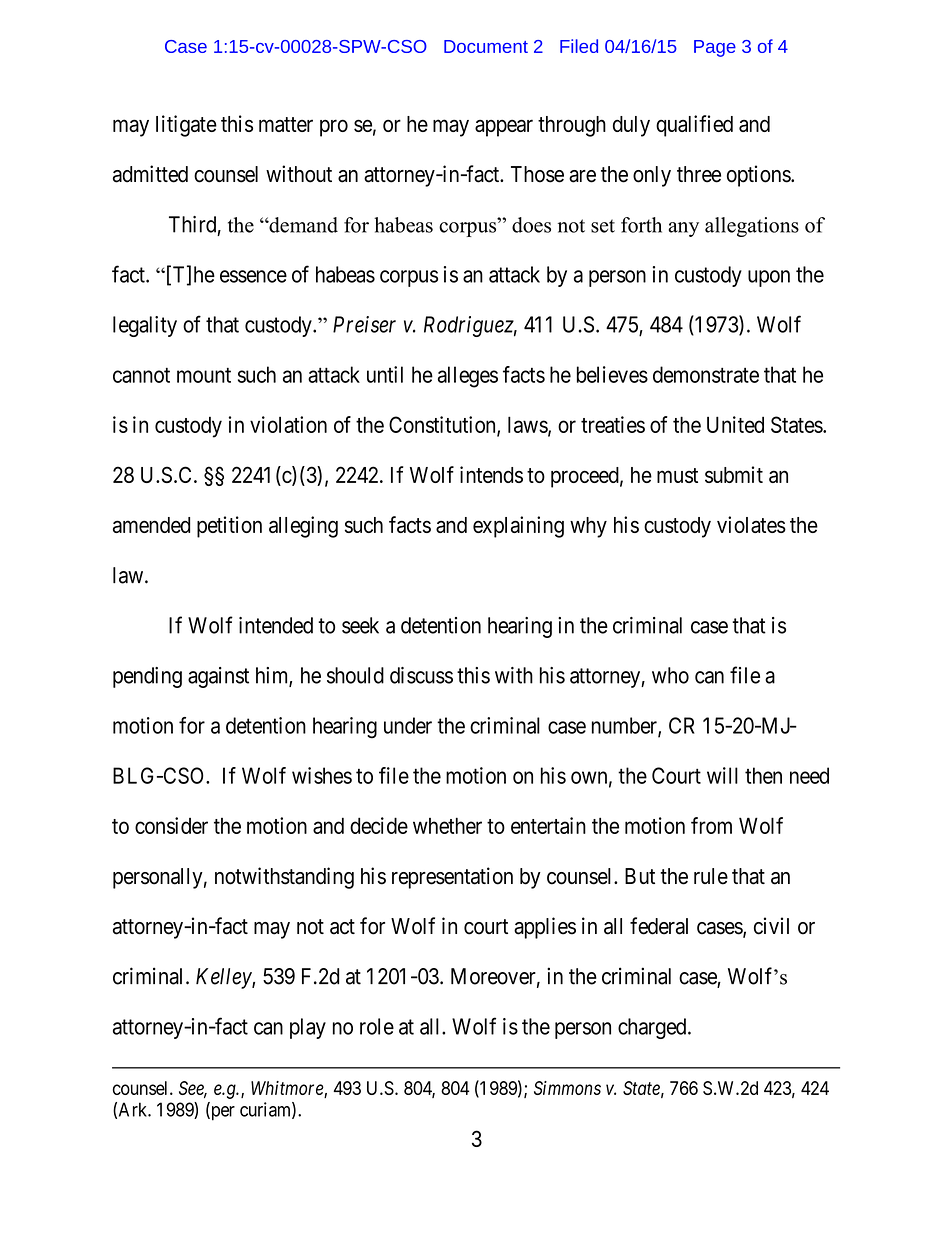 This screenshot has height=1233, width=952. Describe the element at coordinates (186, 126) in the screenshot. I see `litigate` at that location.
